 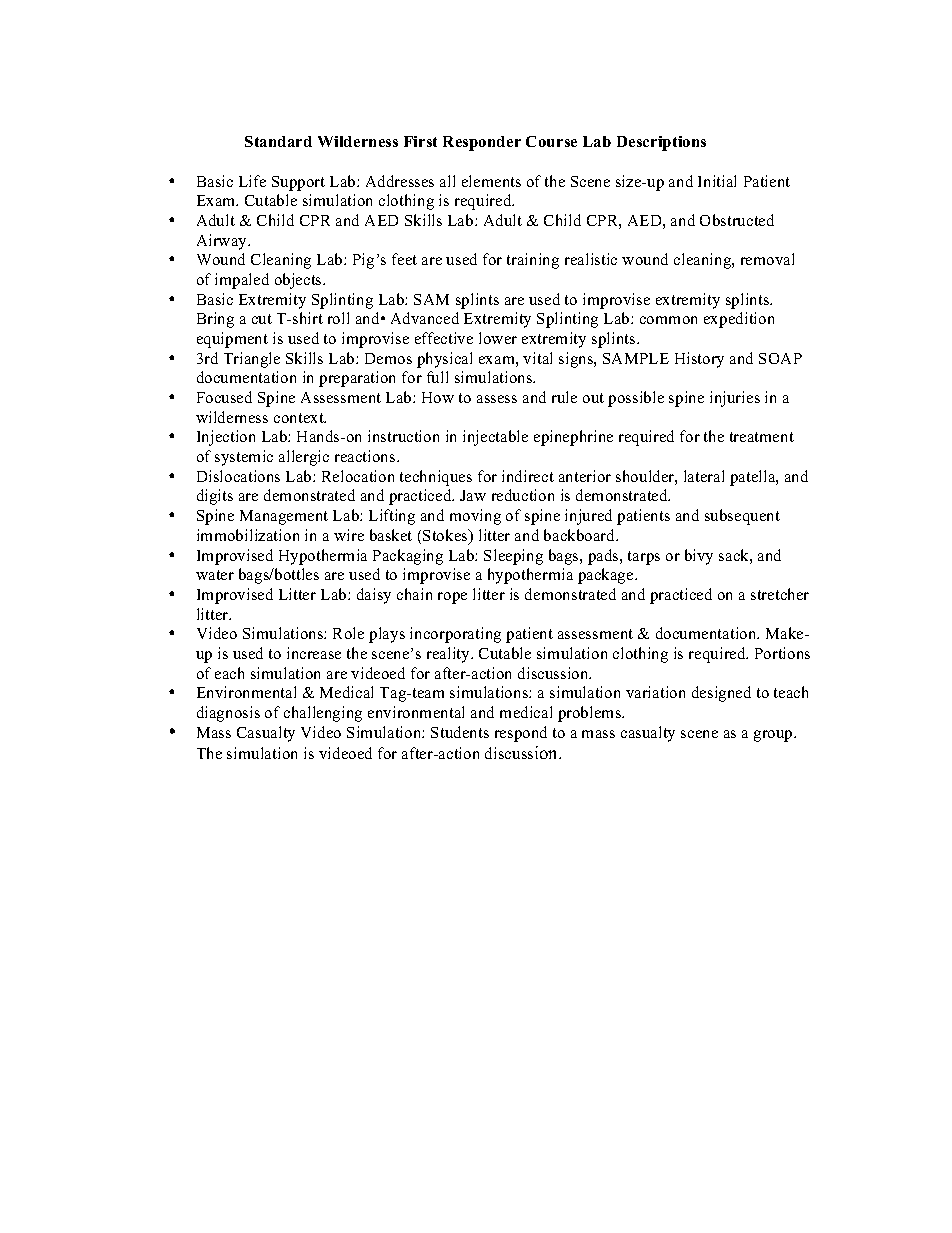 I want to click on lower, so click(x=498, y=338).
